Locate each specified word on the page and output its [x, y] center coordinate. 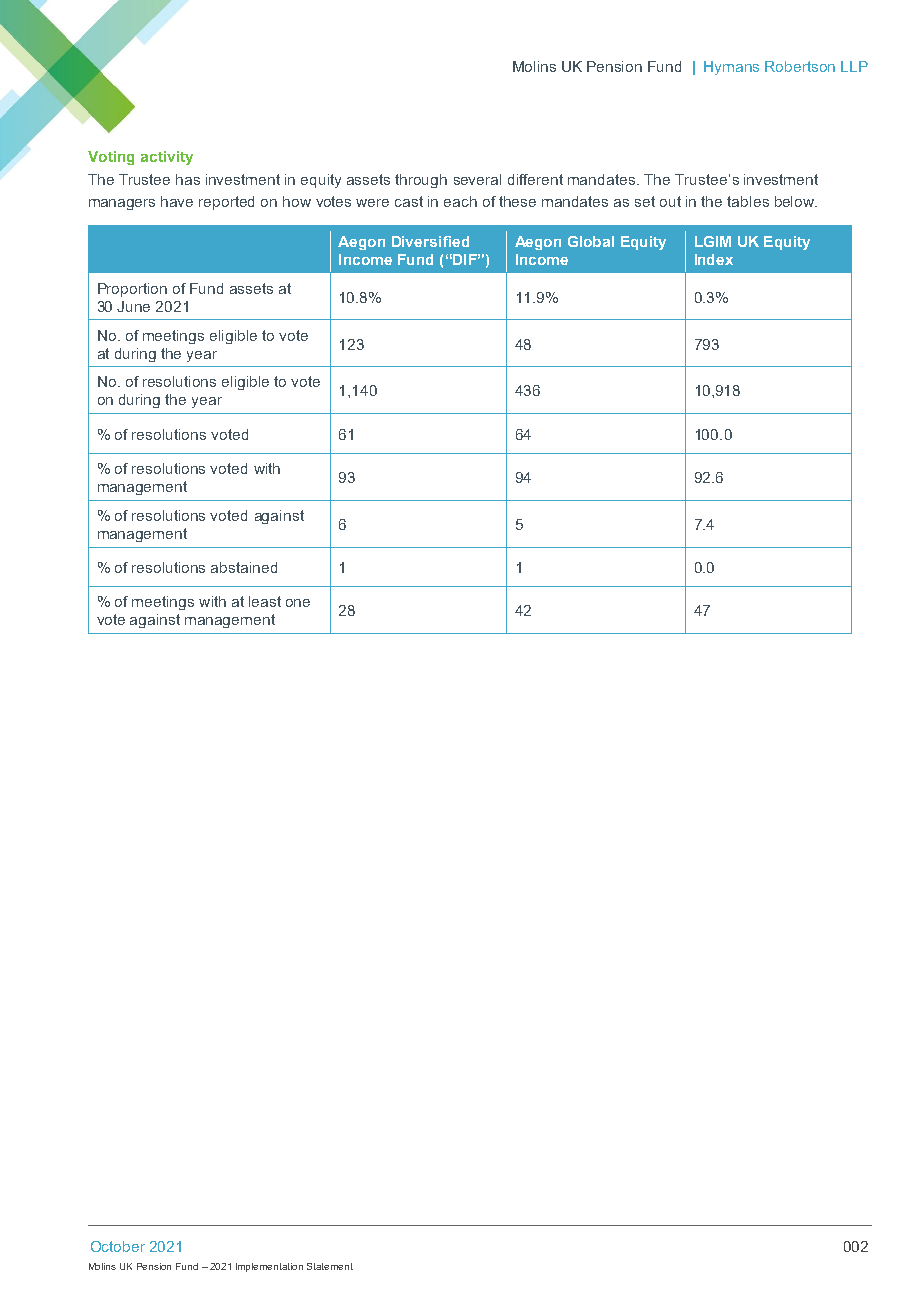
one [298, 603]
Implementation [269, 1267]
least [265, 601]
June [133, 306]
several [477, 179]
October [118, 1246]
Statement [330, 1266]
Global [591, 241]
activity [167, 158]
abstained [244, 567]
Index [714, 259]
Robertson [800, 66]
